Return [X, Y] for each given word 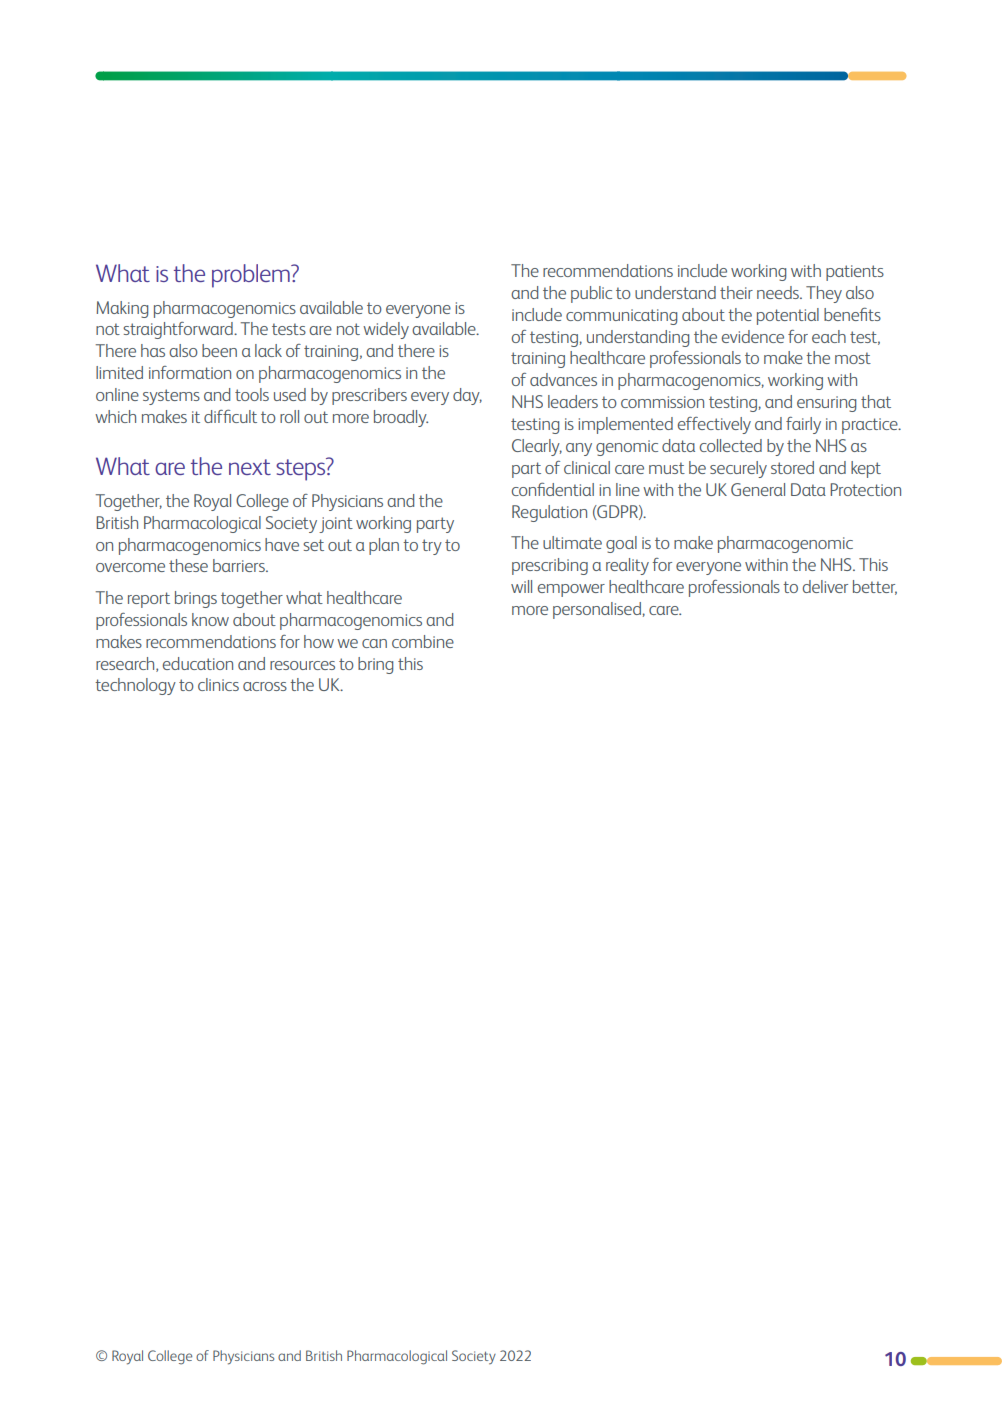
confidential [553, 489]
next [250, 467]
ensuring [826, 404]
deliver [825, 586]
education [198, 663]
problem [252, 276]
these [188, 565]
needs [779, 292]
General [758, 489]
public [591, 294]
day [467, 396]
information [190, 372]
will [521, 586]
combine [423, 641]
